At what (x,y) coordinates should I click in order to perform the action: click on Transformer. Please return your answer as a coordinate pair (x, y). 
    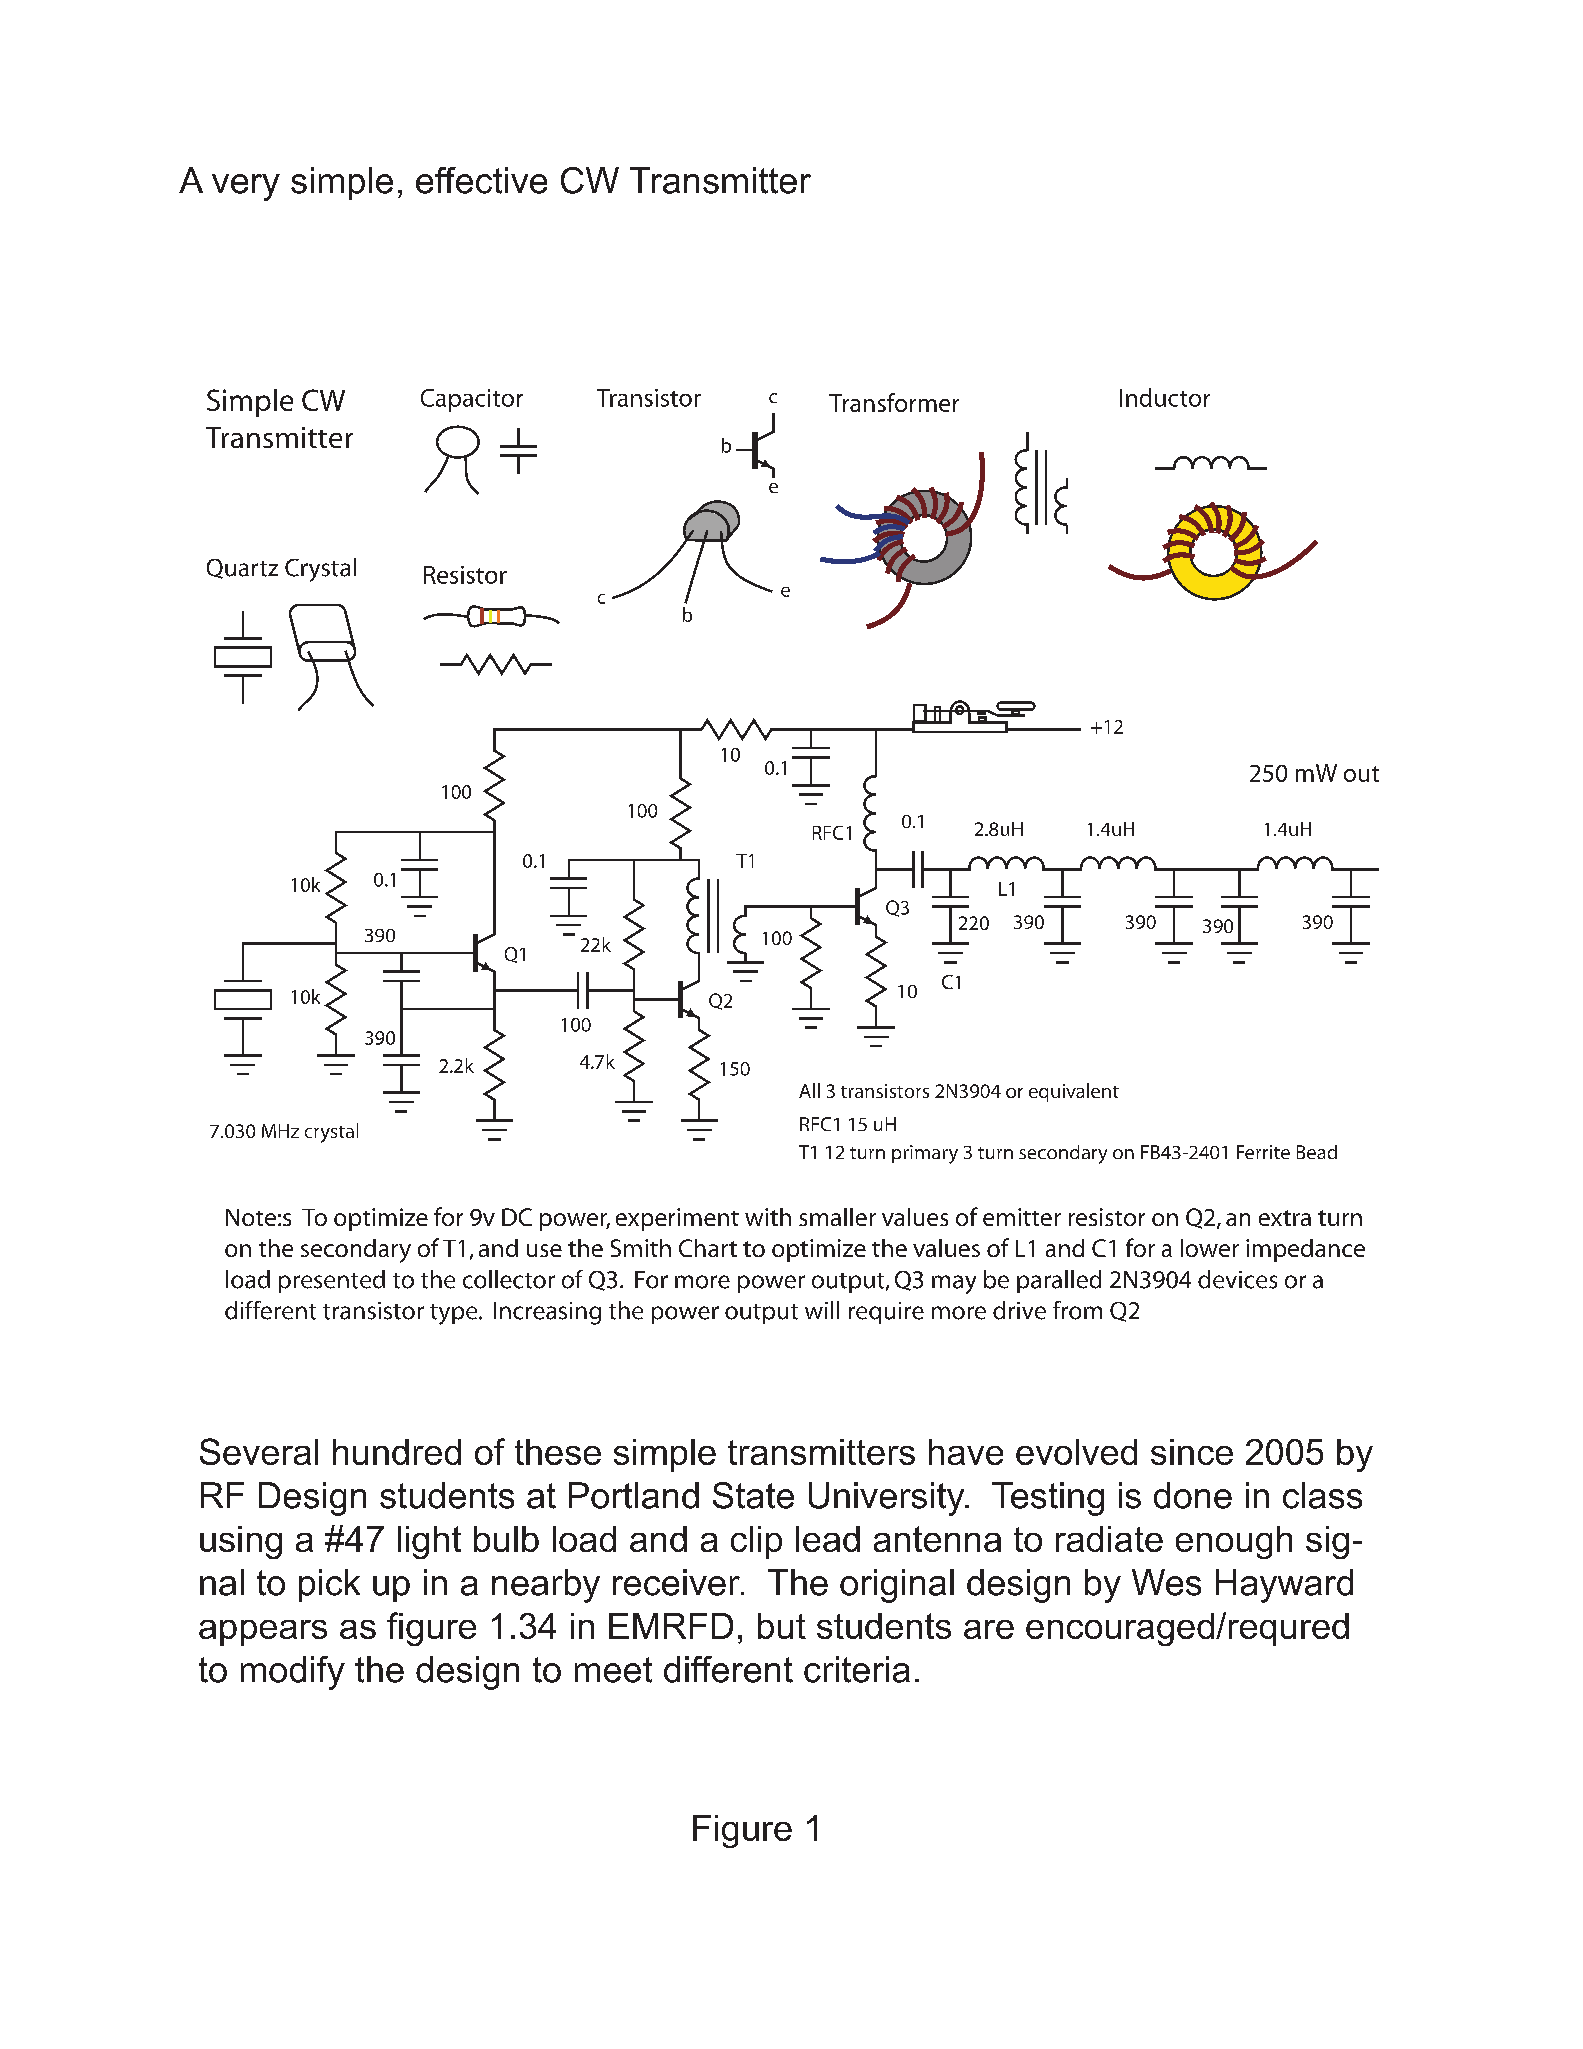
    Looking at the image, I should click on (894, 402).
